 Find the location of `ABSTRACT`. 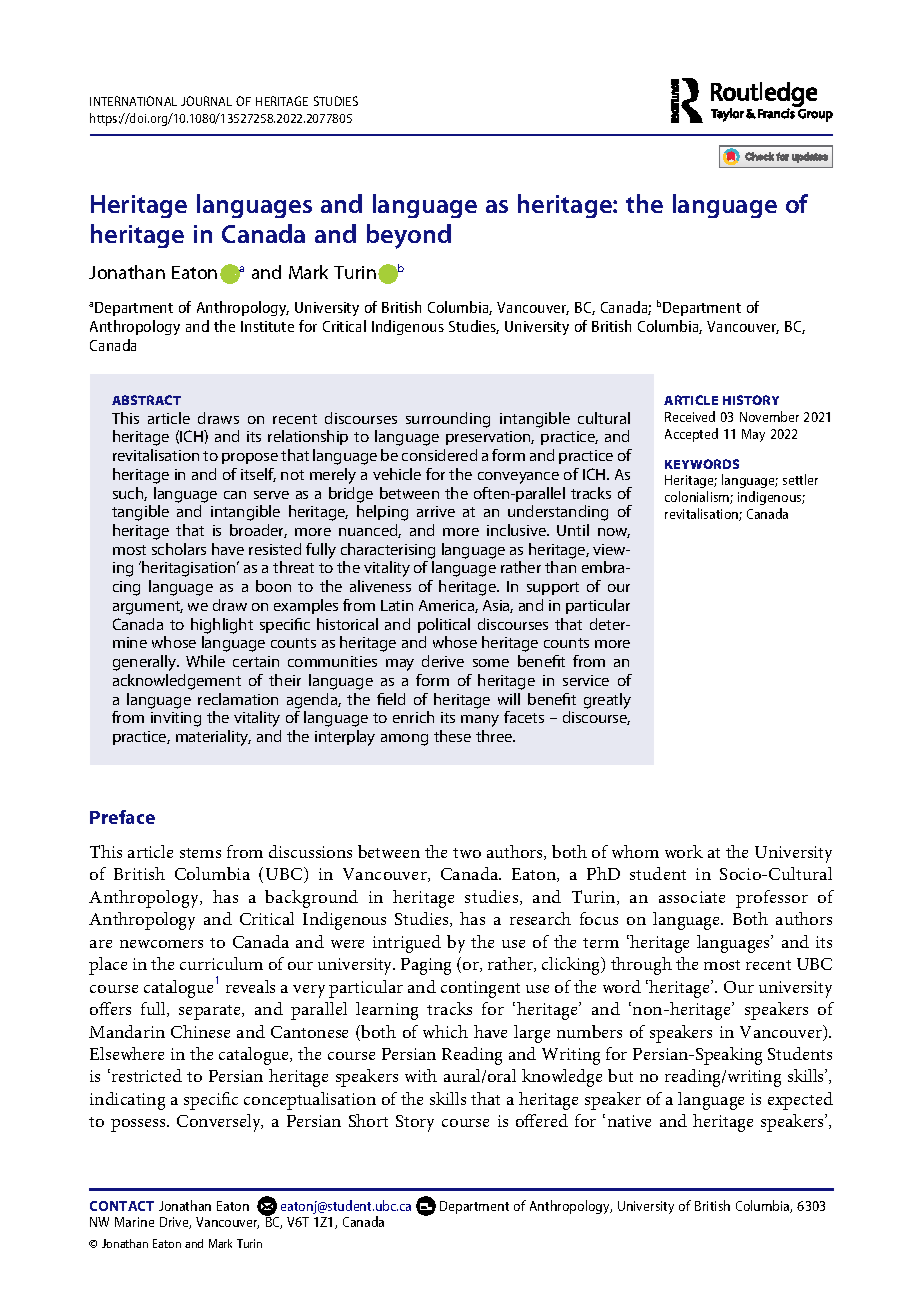

ABSTRACT is located at coordinates (146, 400).
